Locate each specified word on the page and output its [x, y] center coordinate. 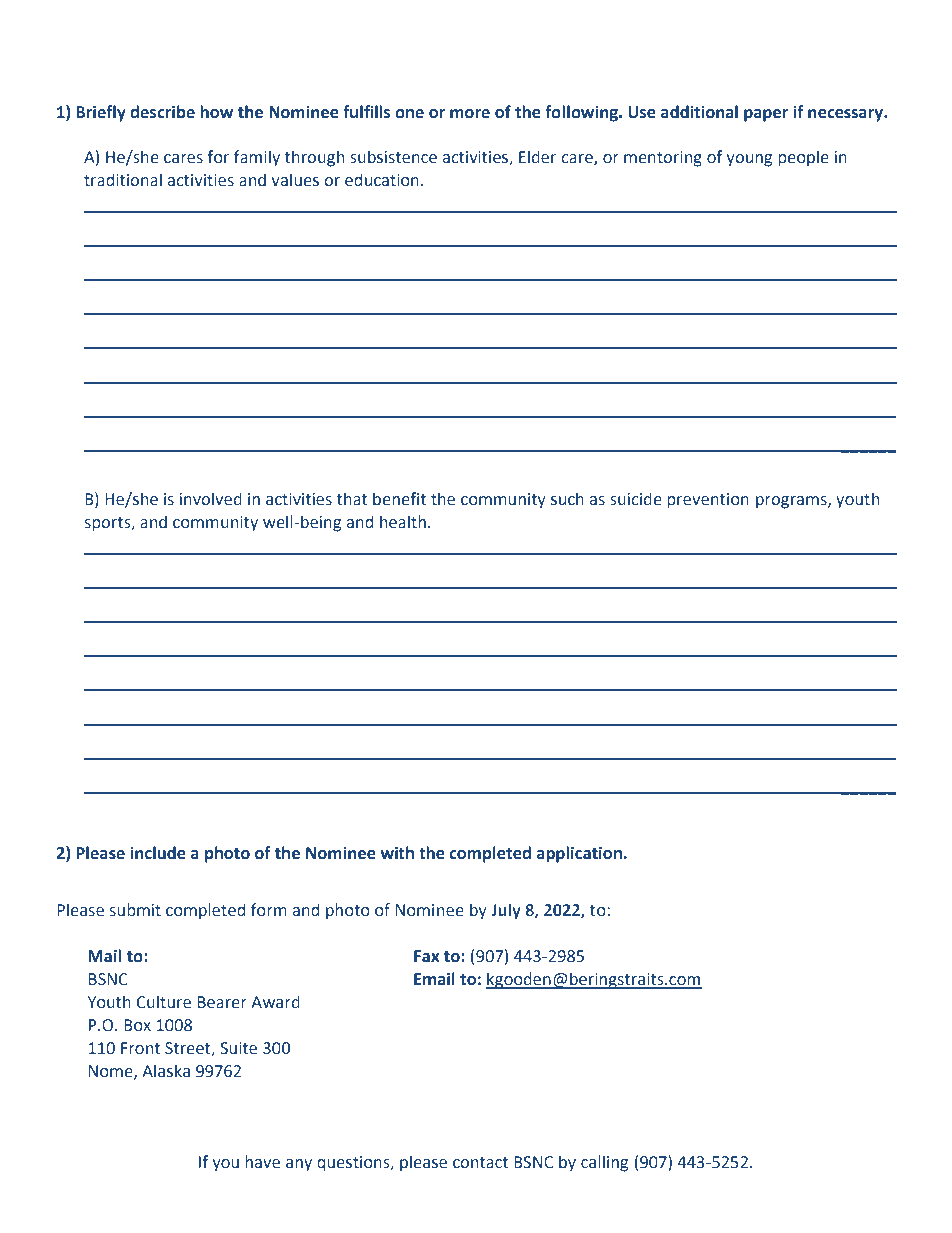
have [262, 1162]
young [749, 160]
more [470, 114]
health [403, 522]
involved [211, 499]
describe [162, 112]
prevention [708, 501]
